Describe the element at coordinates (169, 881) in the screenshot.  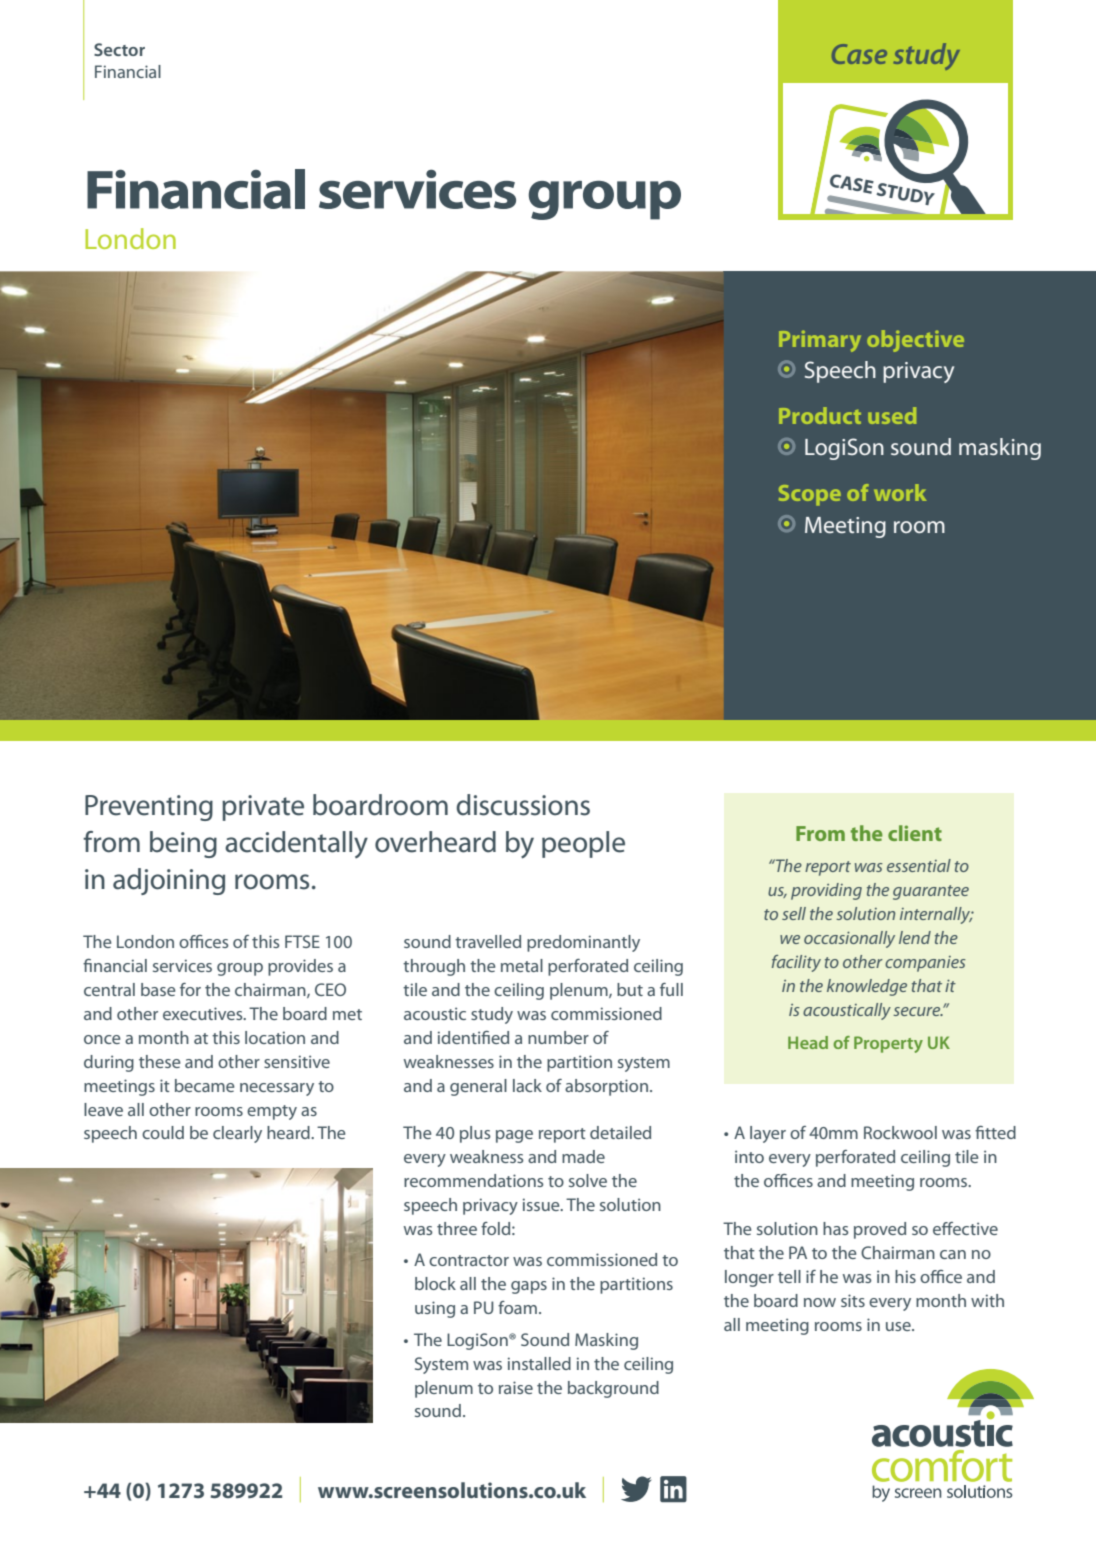
I see `adjoining` at that location.
